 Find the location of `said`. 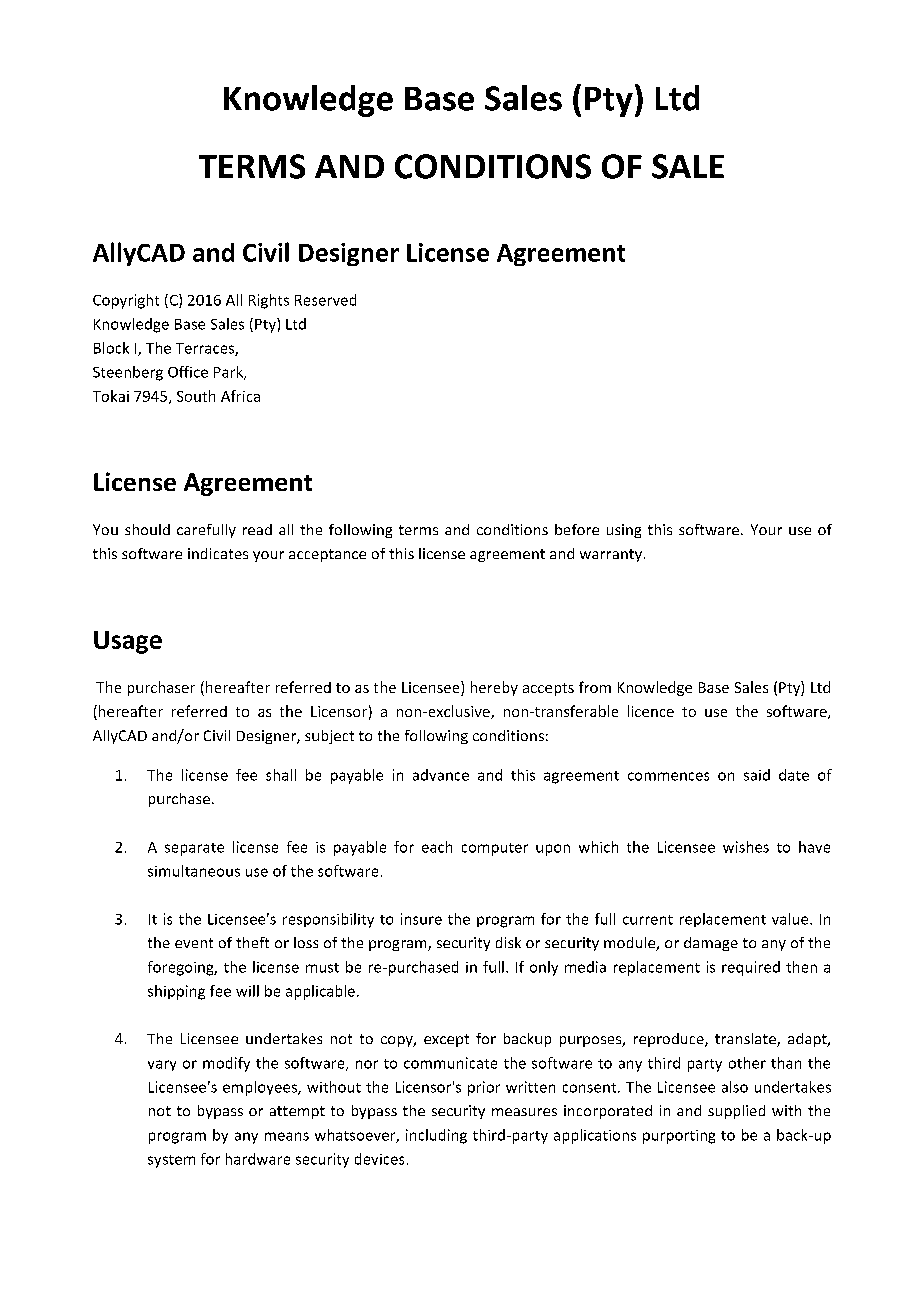

said is located at coordinates (757, 775).
